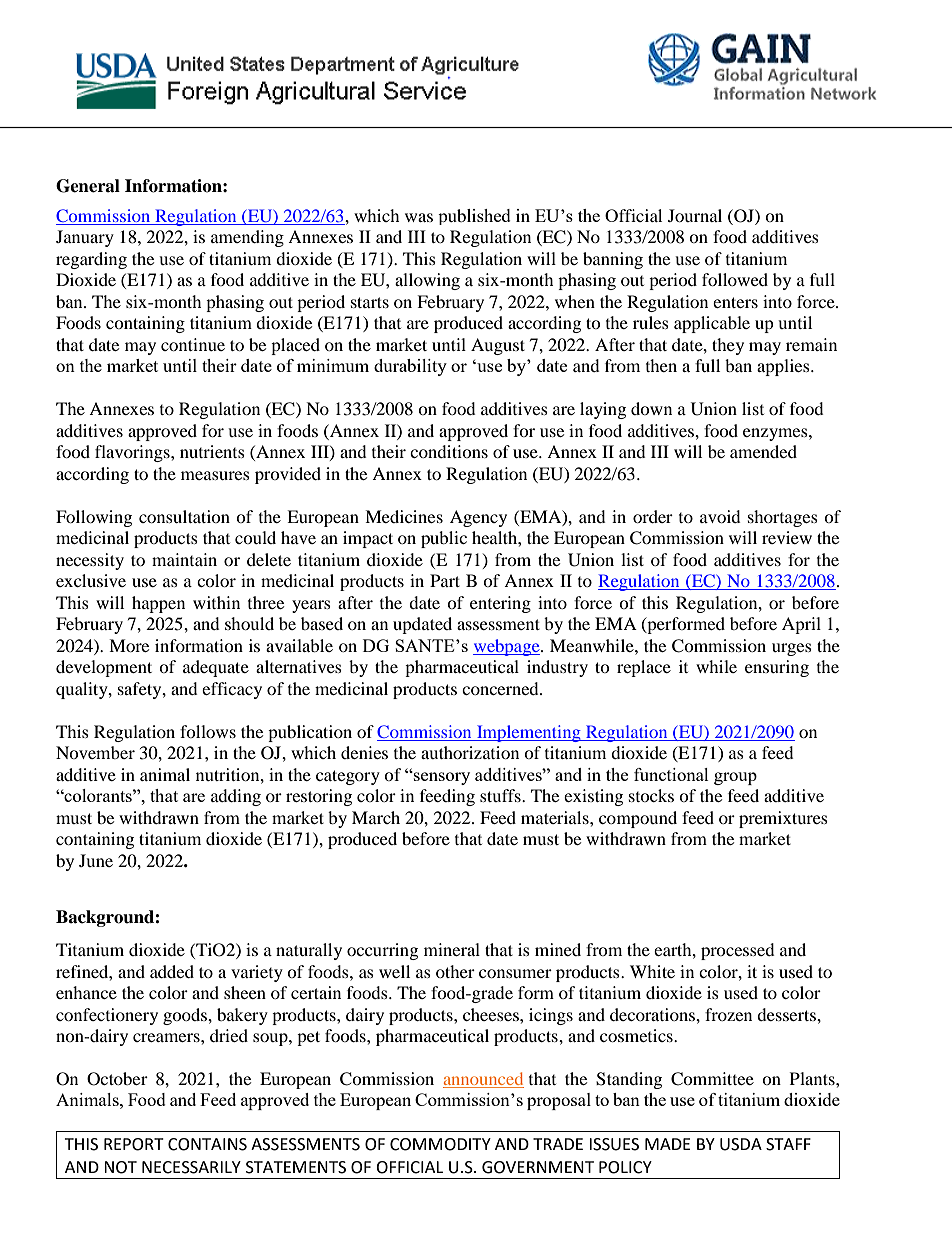 The image size is (952, 1233). I want to click on amending, so click(247, 238).
